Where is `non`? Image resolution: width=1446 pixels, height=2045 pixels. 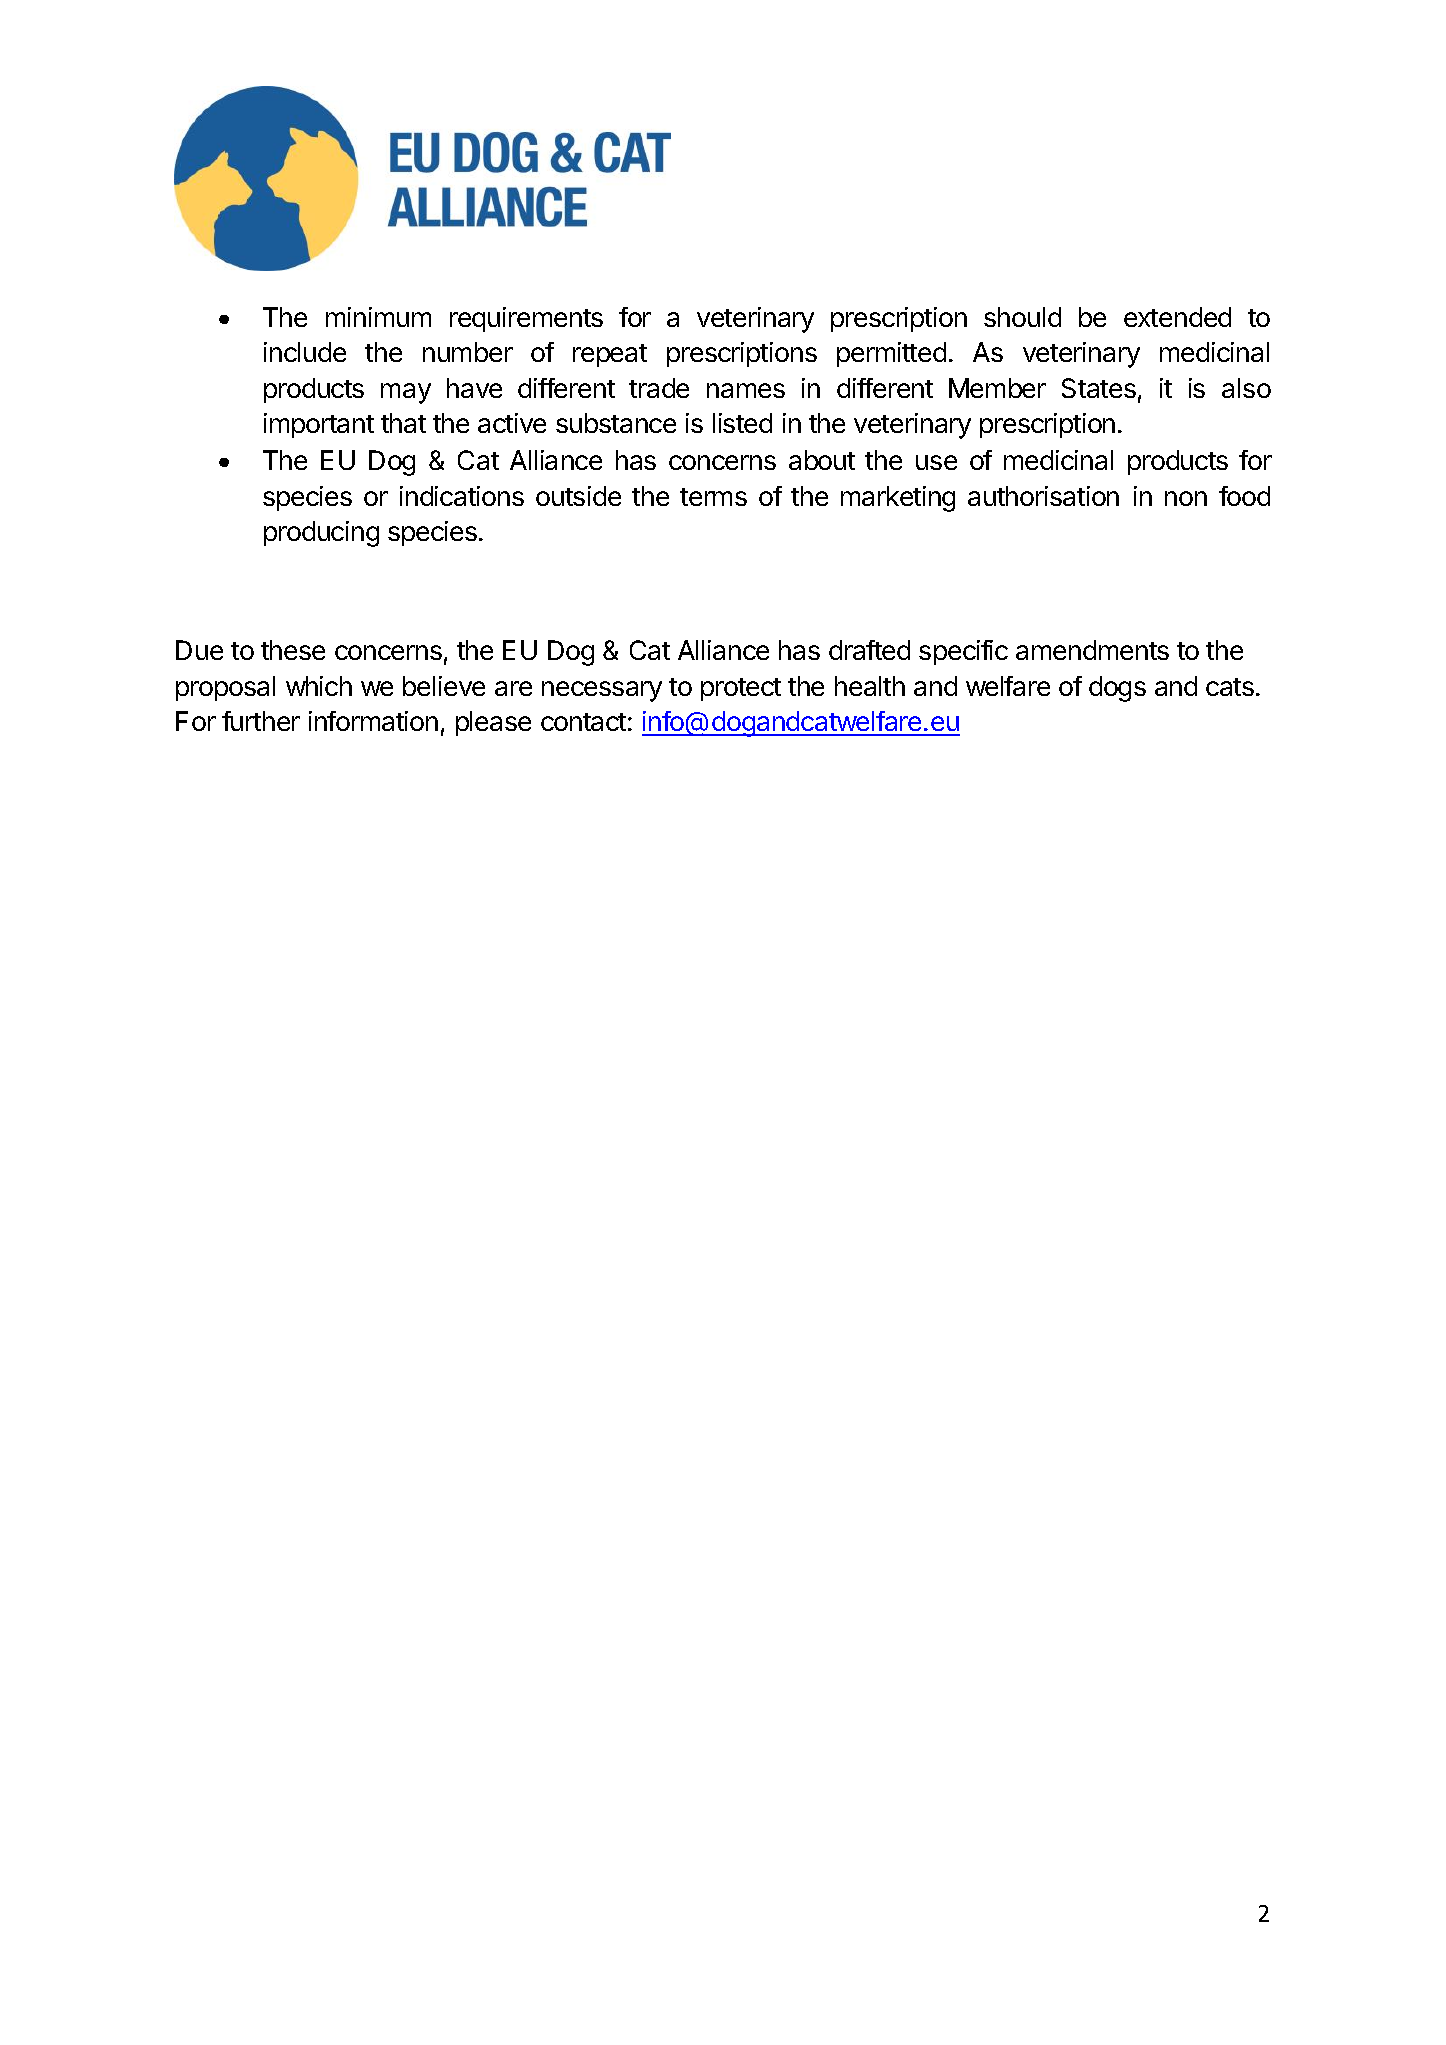
non is located at coordinates (1186, 498).
